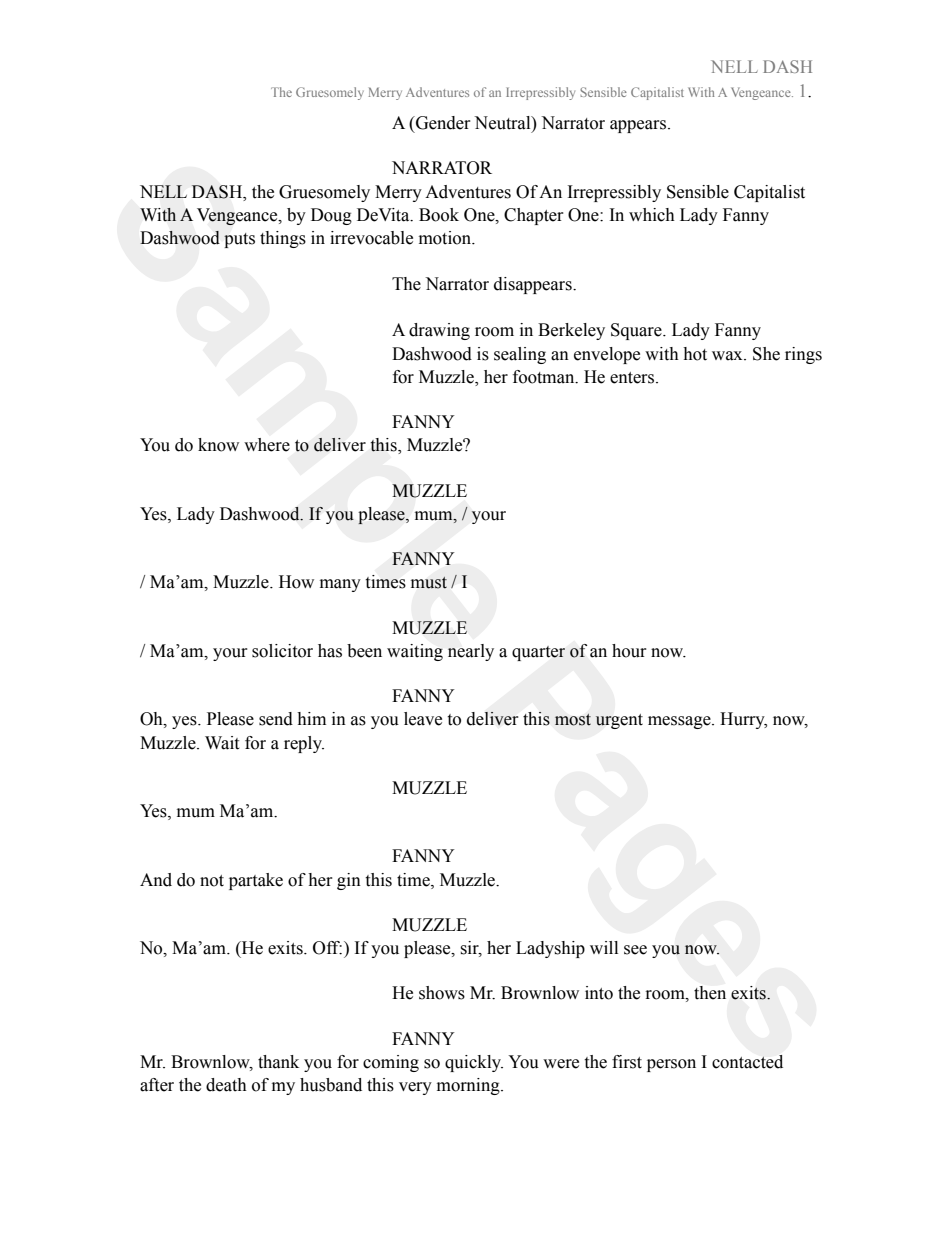 The height and width of the screenshot is (1233, 952). What do you see at coordinates (747, 1062) in the screenshot?
I see `contacted` at bounding box center [747, 1062].
